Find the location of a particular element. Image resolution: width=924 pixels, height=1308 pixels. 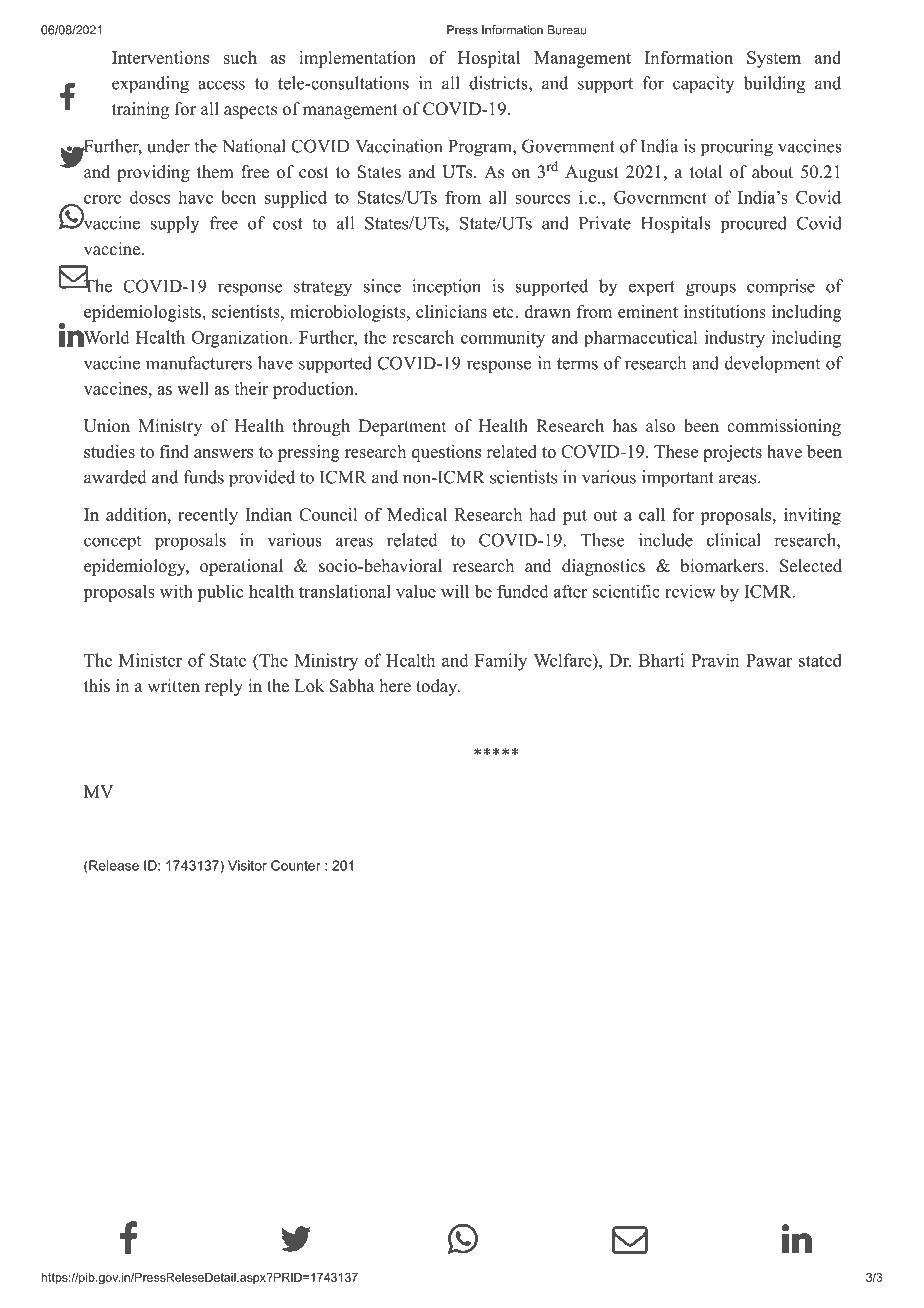

questions is located at coordinates (446, 453).
